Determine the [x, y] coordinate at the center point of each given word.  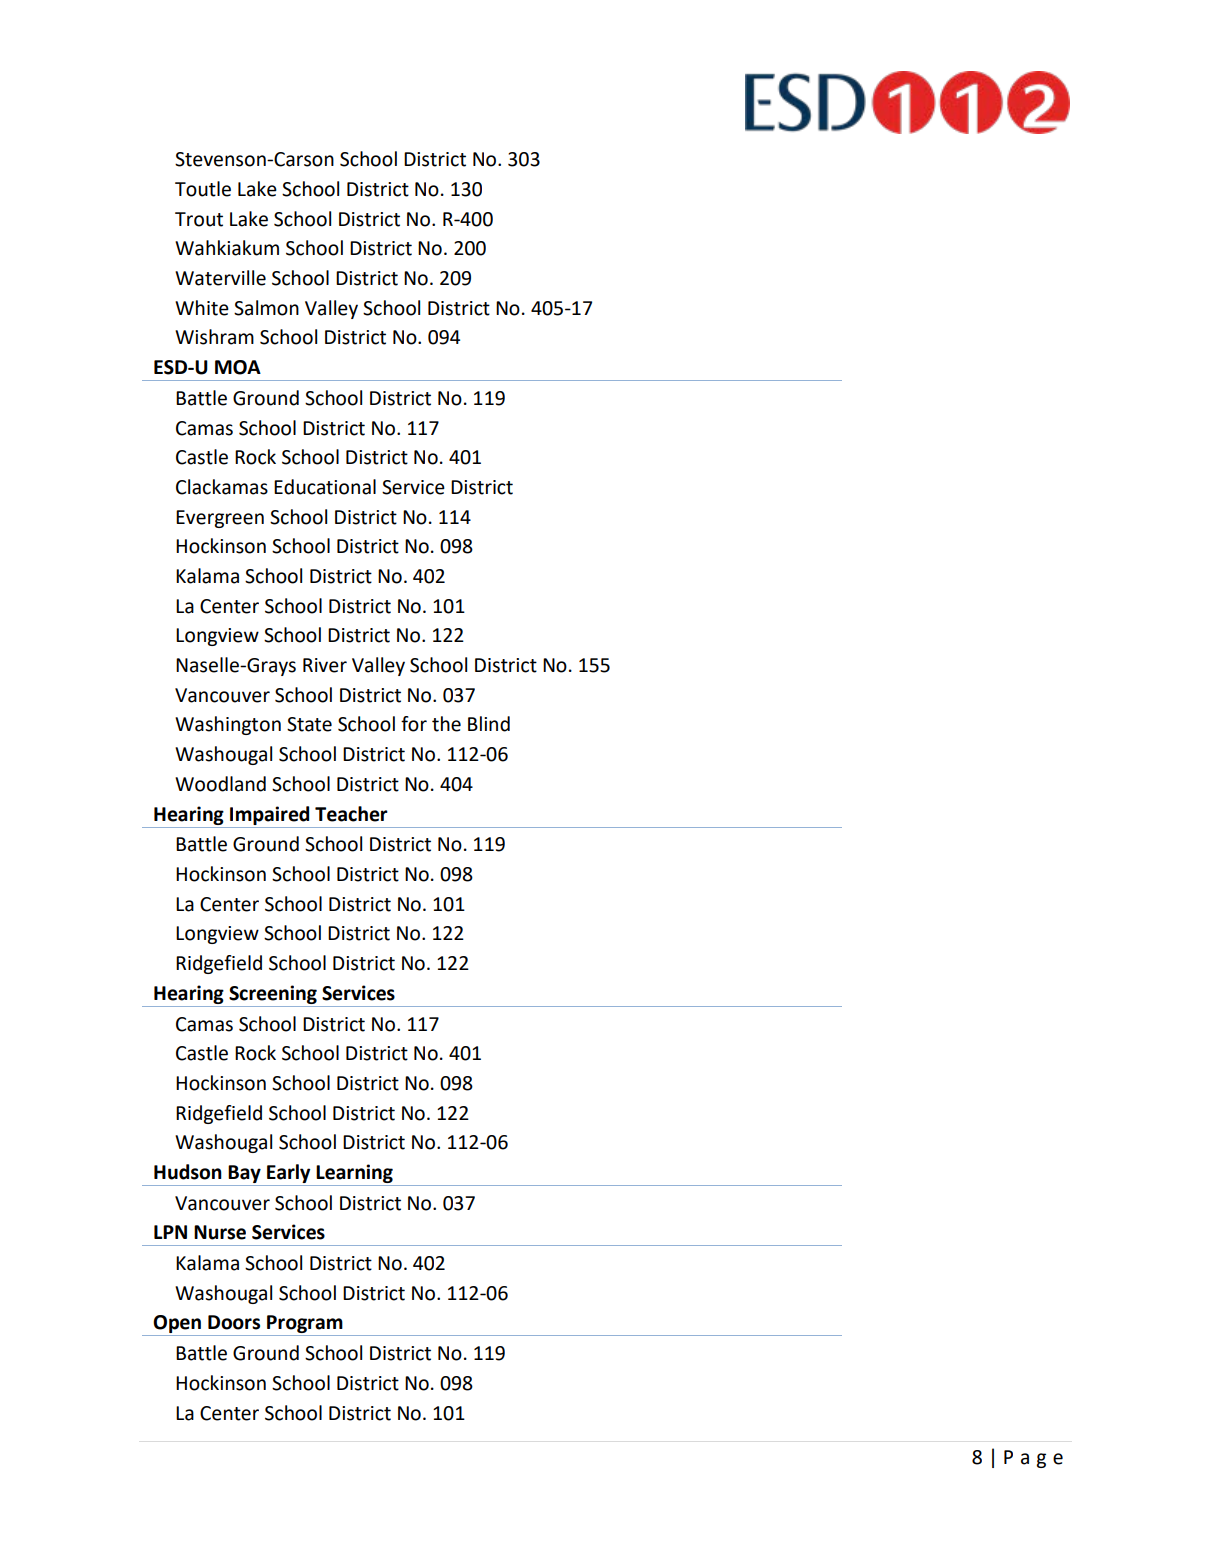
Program [305, 1325]
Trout [199, 219]
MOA [238, 367]
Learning [354, 1173]
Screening [273, 994]
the [446, 724]
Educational [325, 487]
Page [1033, 1459]
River [325, 665]
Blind [489, 724]
